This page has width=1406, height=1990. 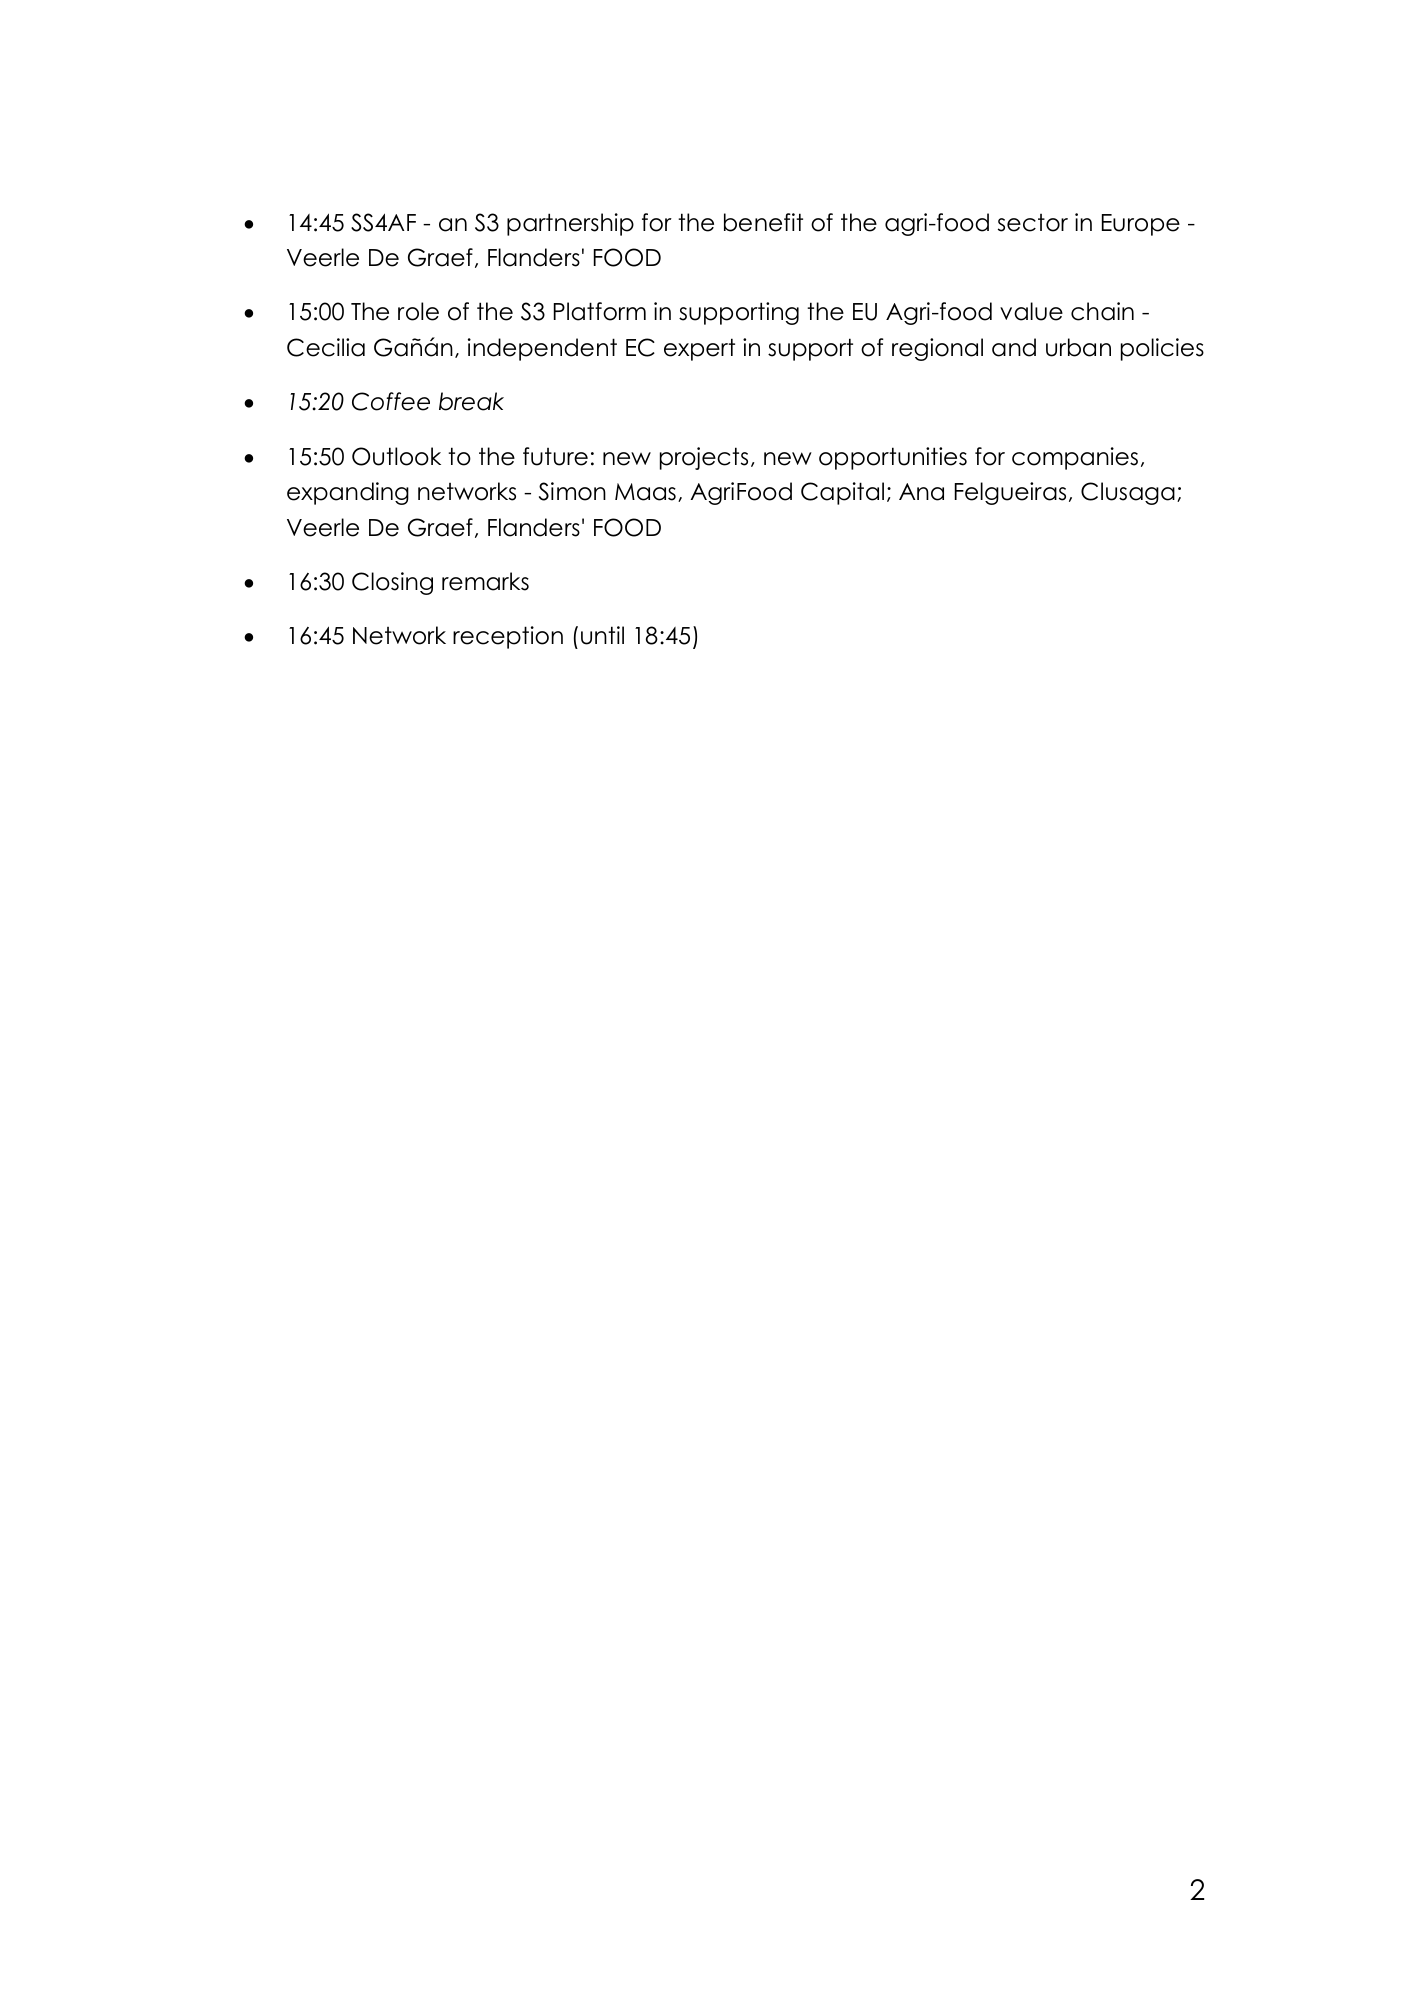 What do you see at coordinates (570, 224) in the page?
I see `partnership` at bounding box center [570, 224].
